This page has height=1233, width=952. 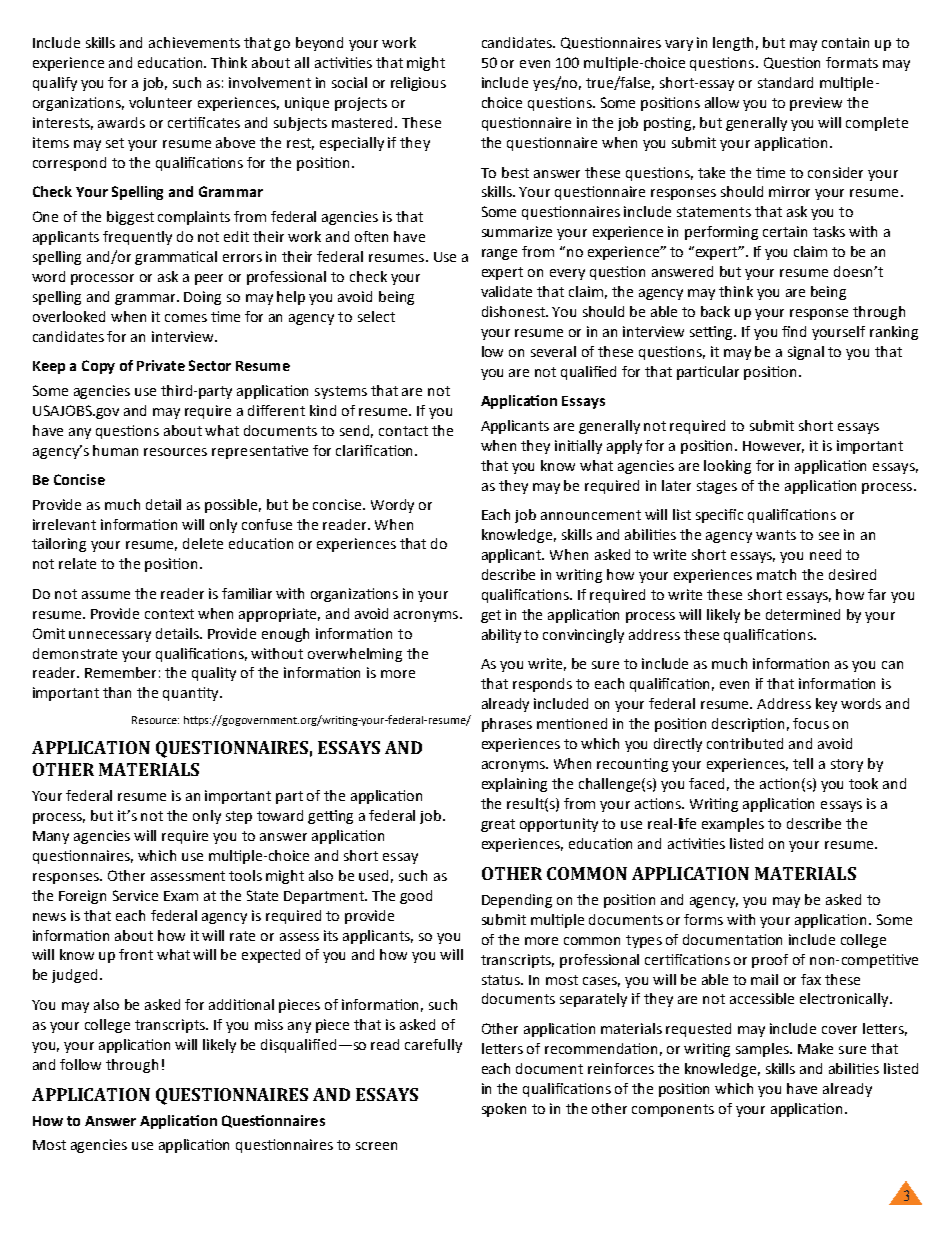 What do you see at coordinates (160, 102) in the page?
I see `volunteer` at bounding box center [160, 102].
